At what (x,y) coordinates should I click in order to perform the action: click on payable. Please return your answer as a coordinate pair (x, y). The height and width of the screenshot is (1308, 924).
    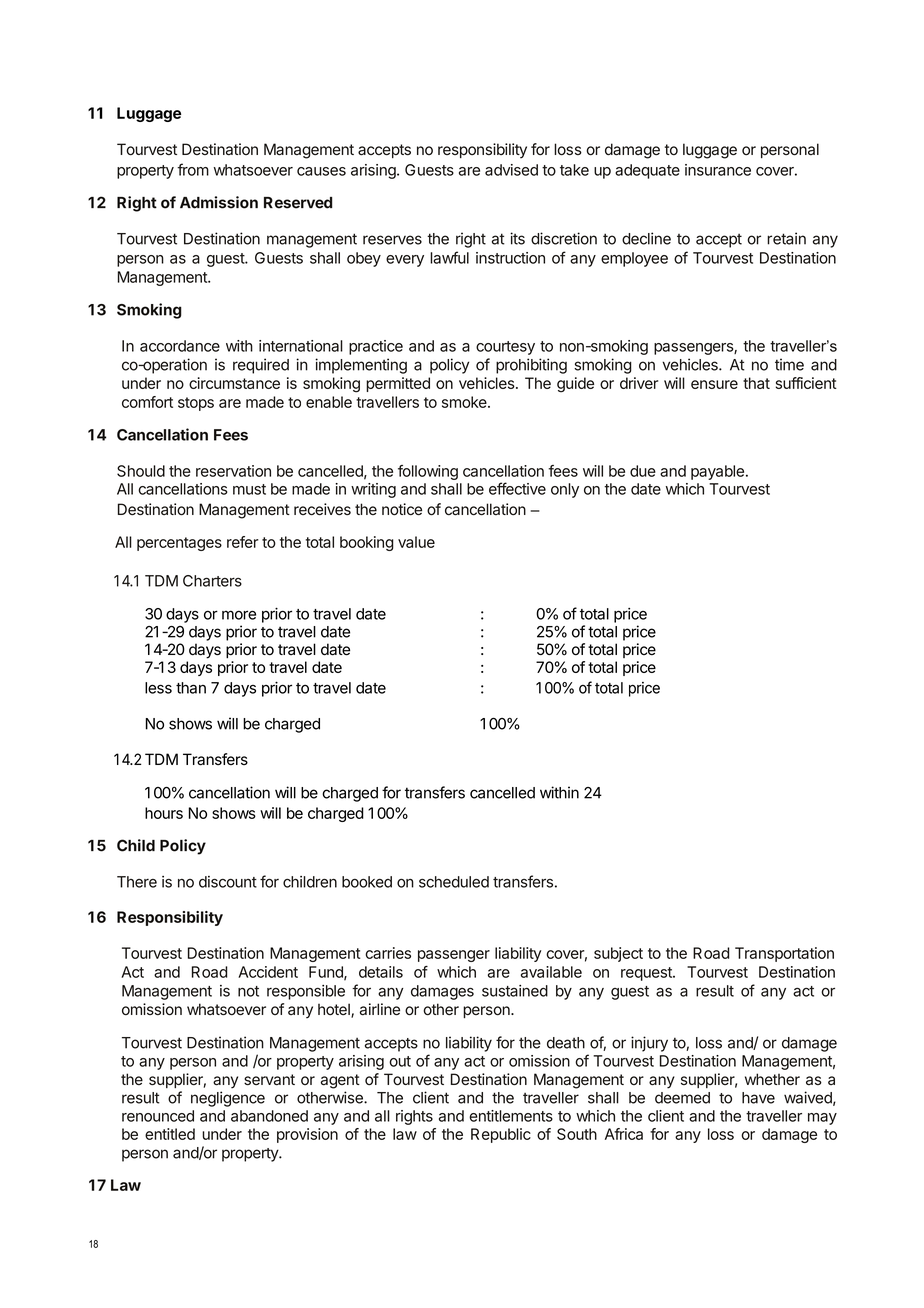
    Looking at the image, I should click on (717, 472).
